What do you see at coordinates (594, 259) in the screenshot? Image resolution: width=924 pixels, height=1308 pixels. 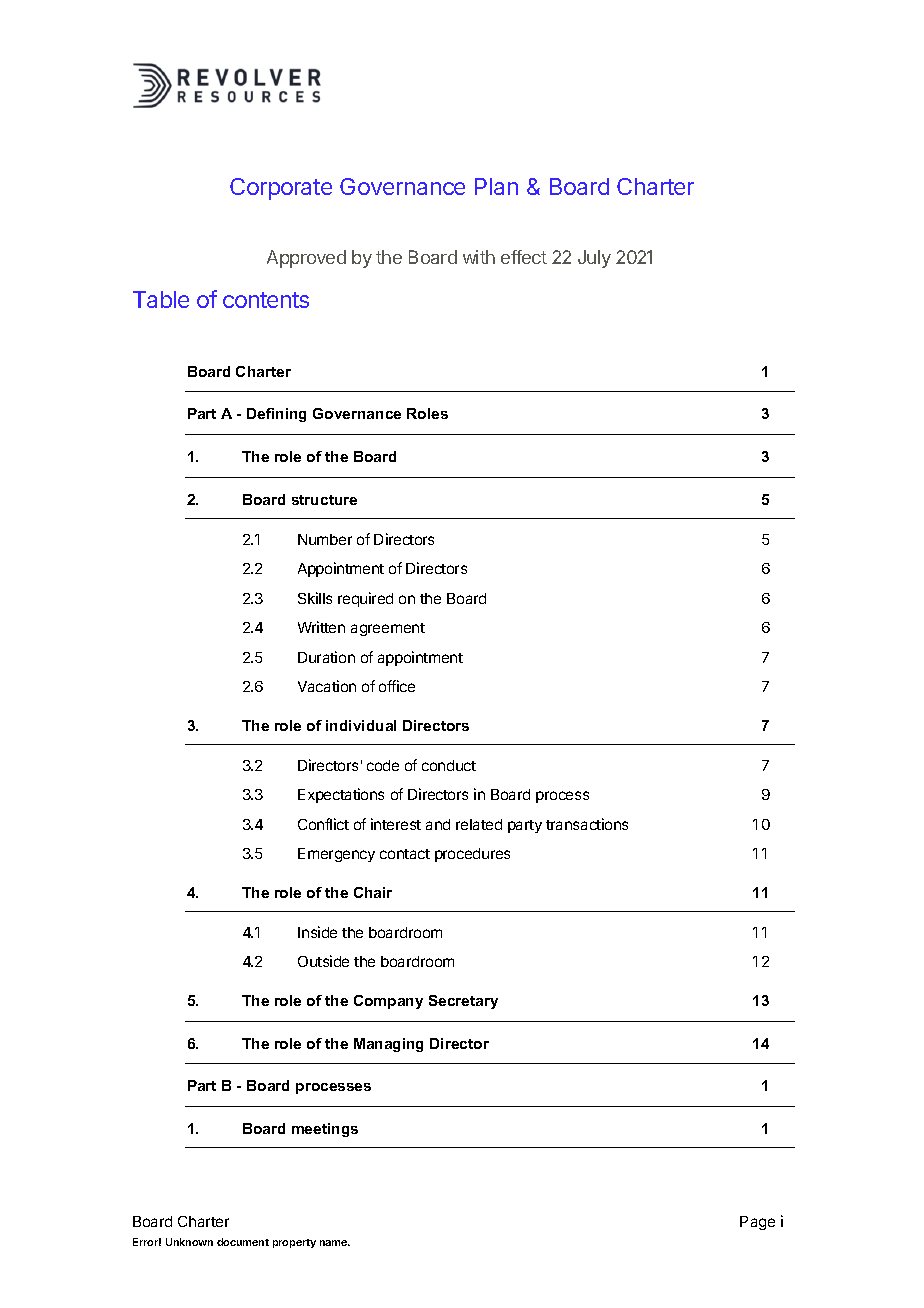 I see `July` at bounding box center [594, 259].
